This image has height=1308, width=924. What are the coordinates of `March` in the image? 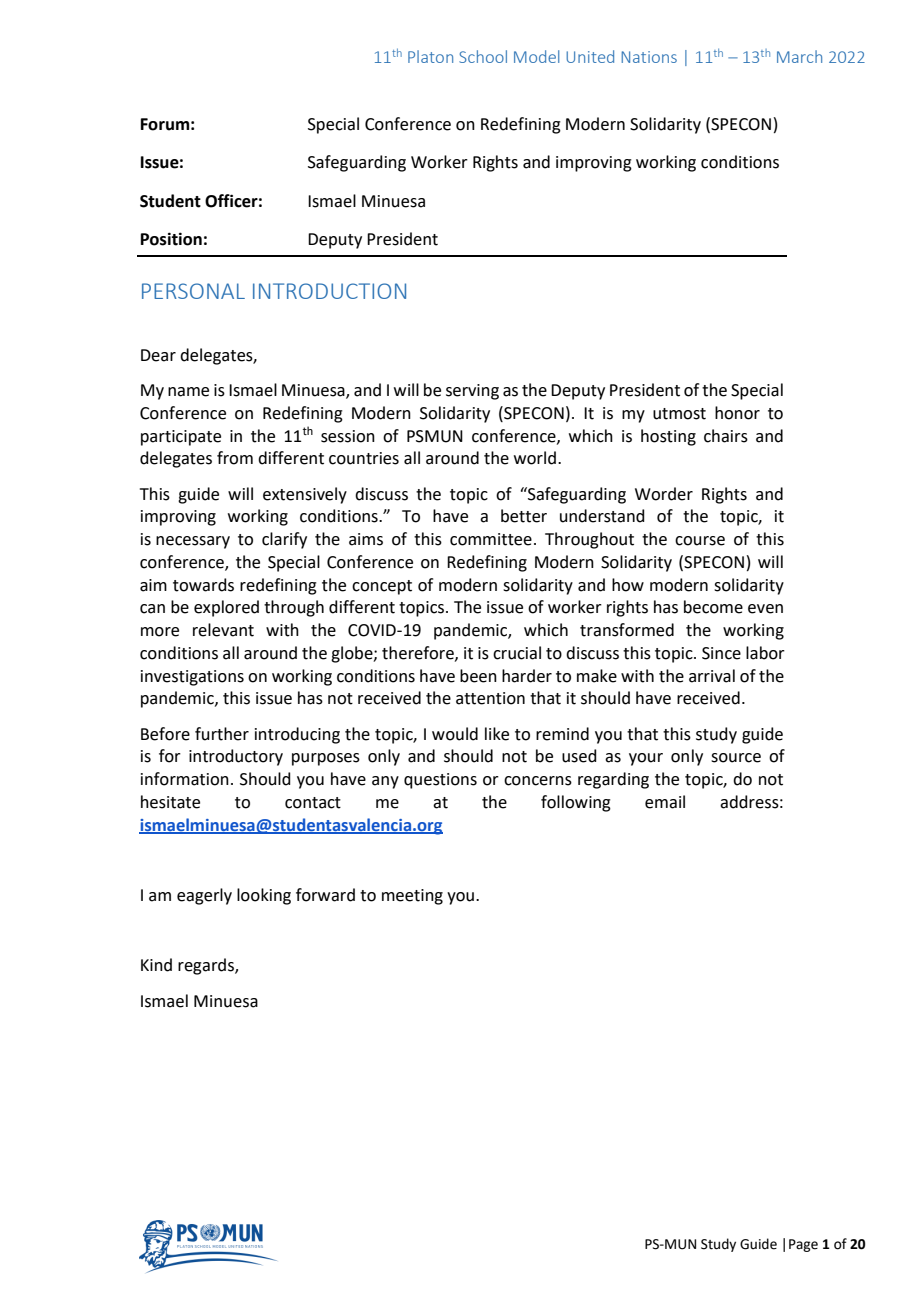 It's located at (799, 56).
